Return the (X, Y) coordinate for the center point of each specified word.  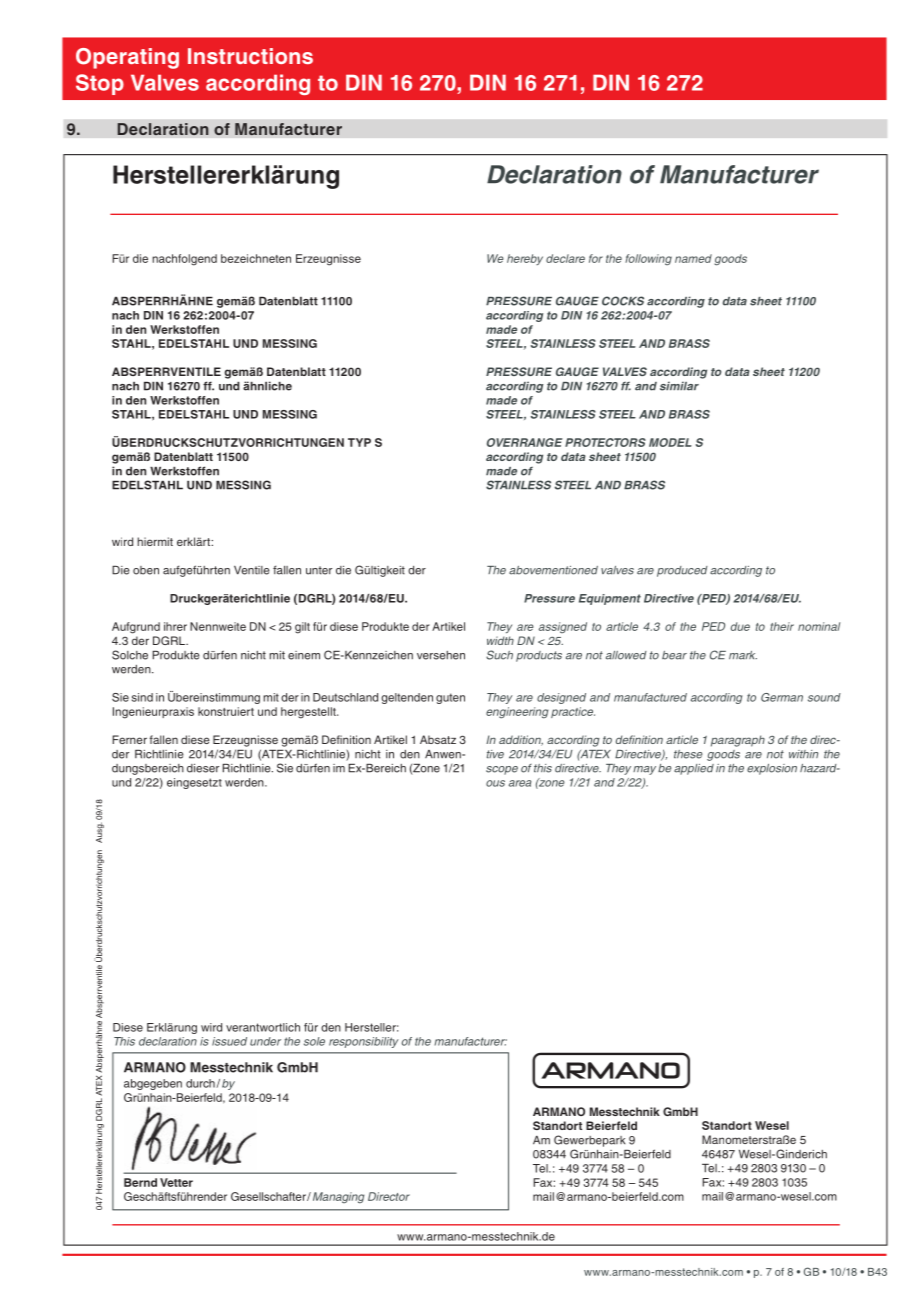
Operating (127, 58)
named (693, 258)
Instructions (250, 56)
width (500, 640)
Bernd (140, 1182)
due (740, 626)
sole (314, 1041)
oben (146, 570)
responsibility (364, 1042)
